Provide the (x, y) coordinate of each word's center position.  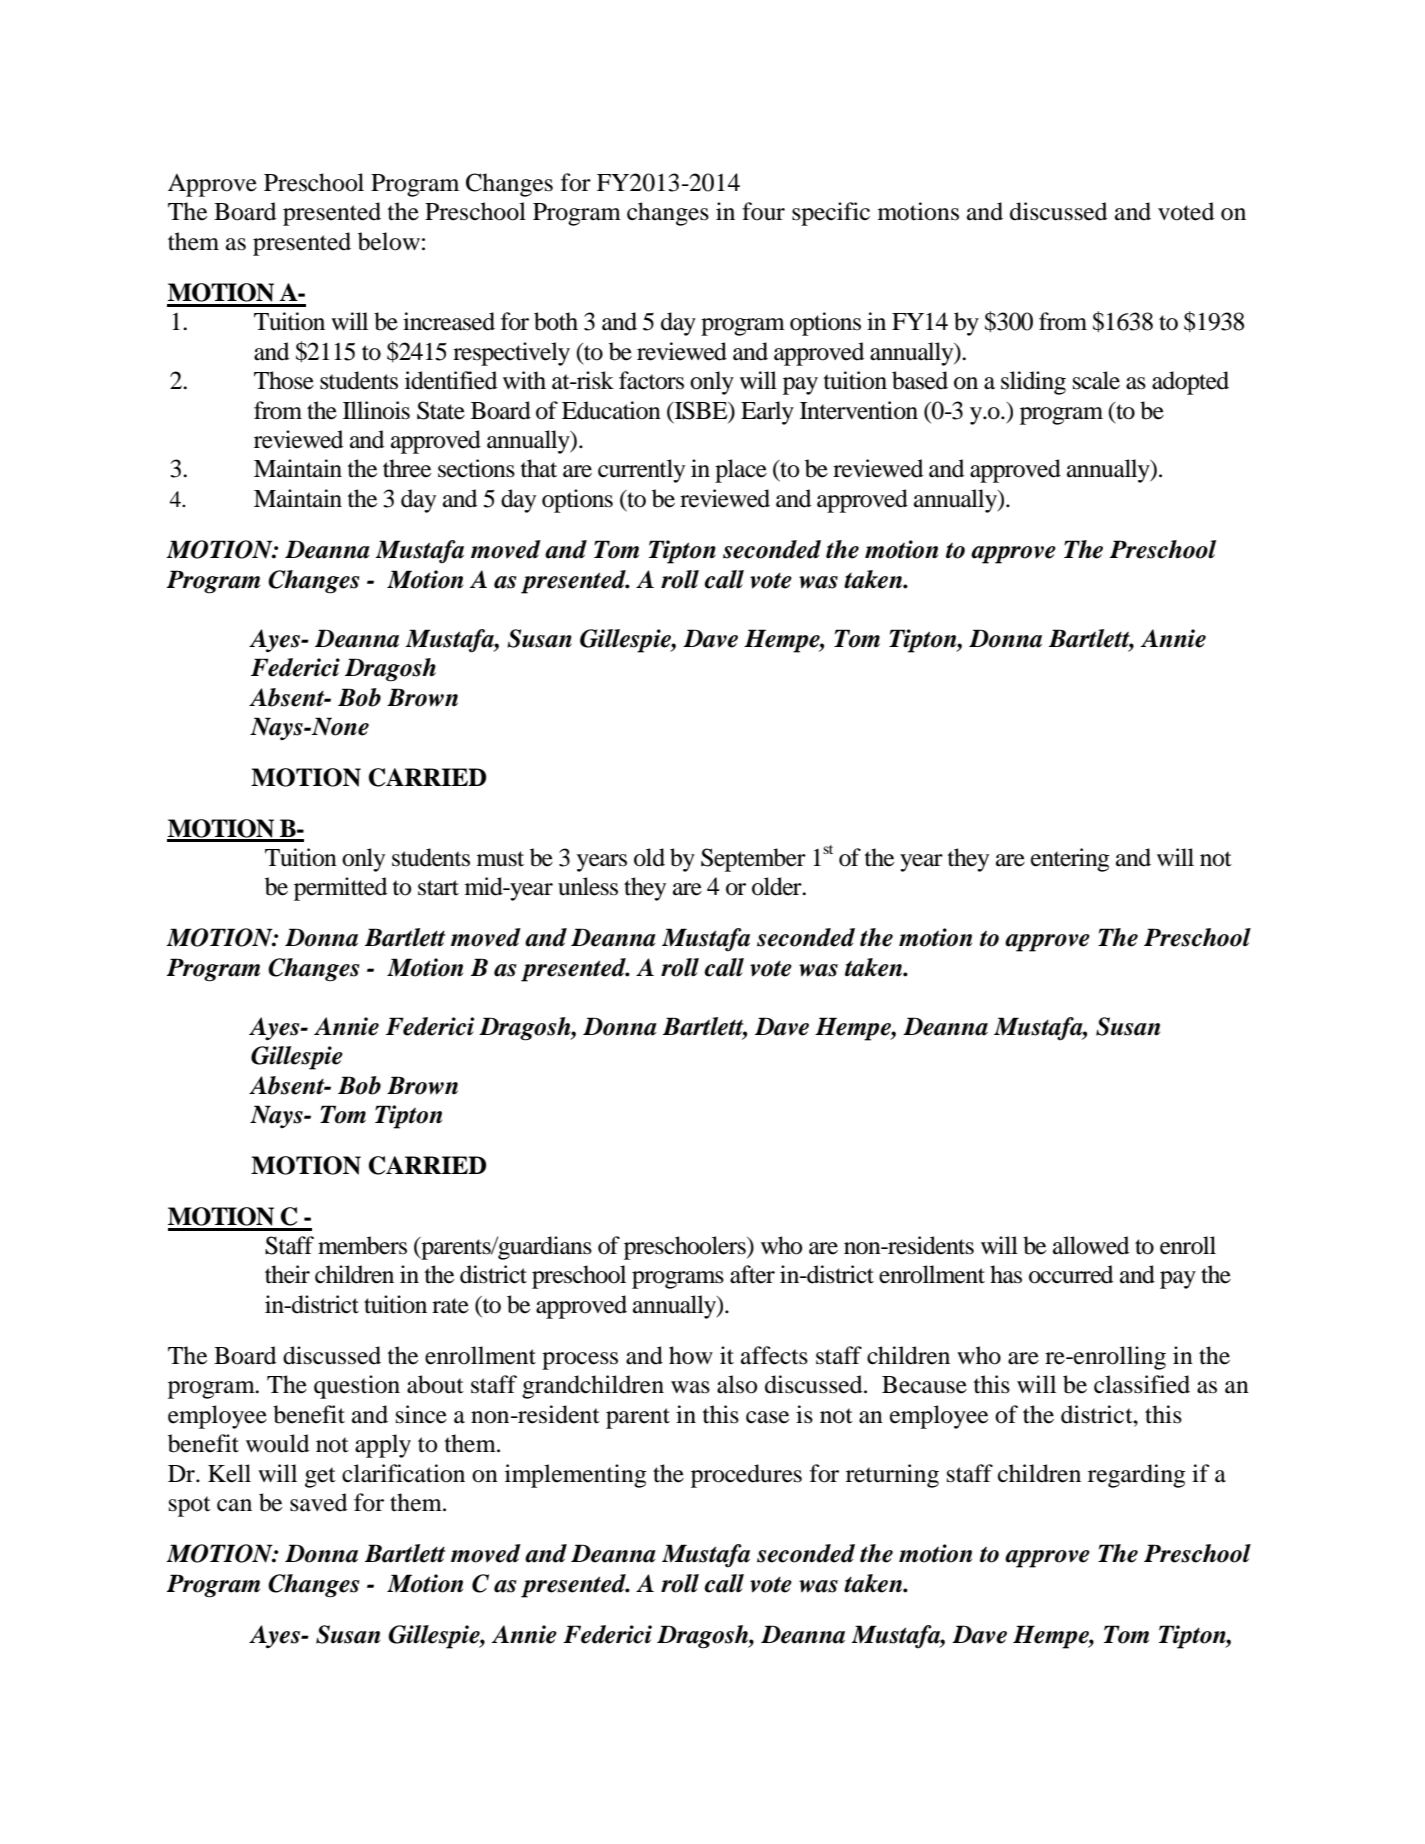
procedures (746, 1476)
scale (1096, 380)
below (389, 241)
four (763, 211)
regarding (1137, 1476)
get (320, 1477)
